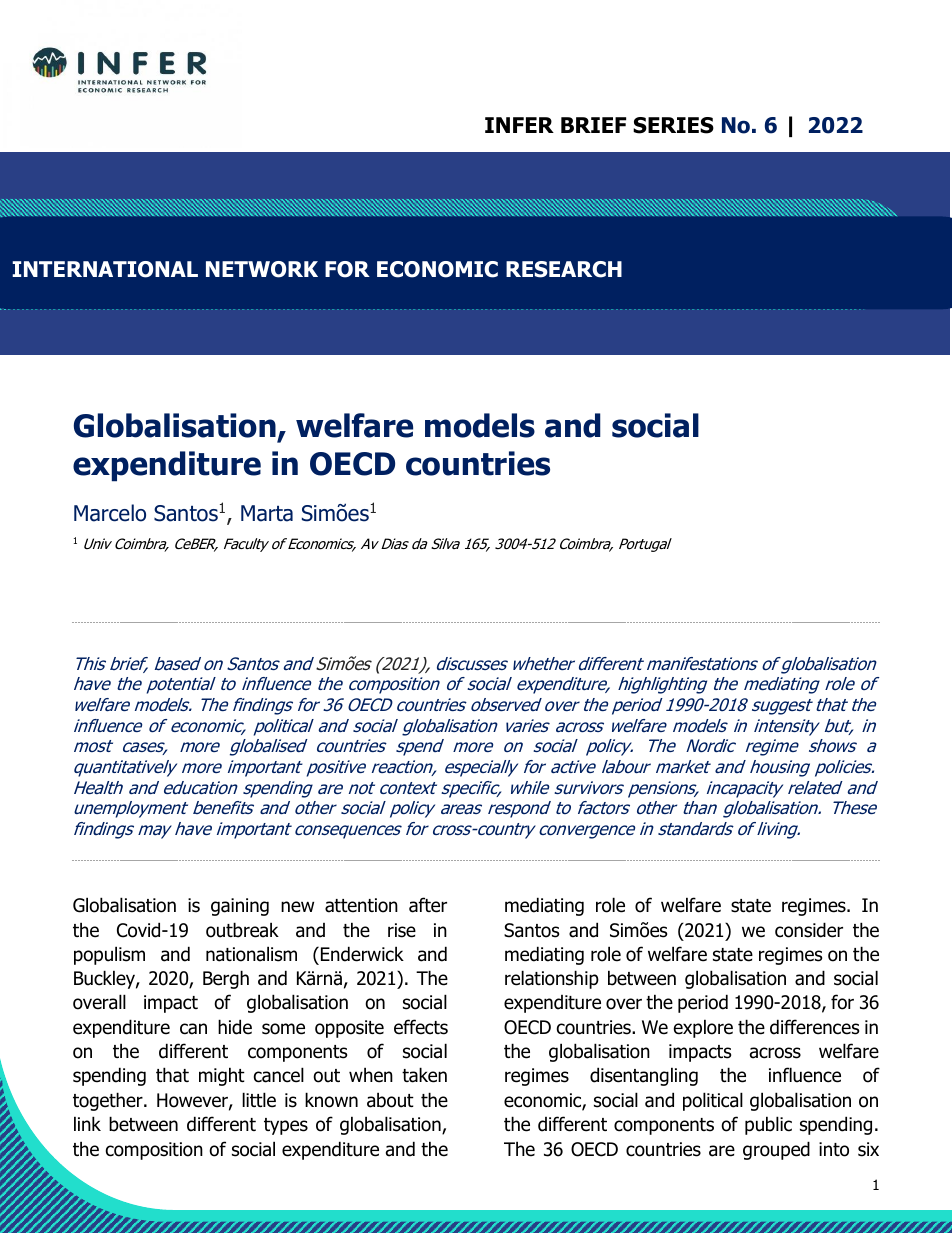 This screenshot has height=1233, width=952. I want to click on INTERNATIONAL, so click(105, 269).
